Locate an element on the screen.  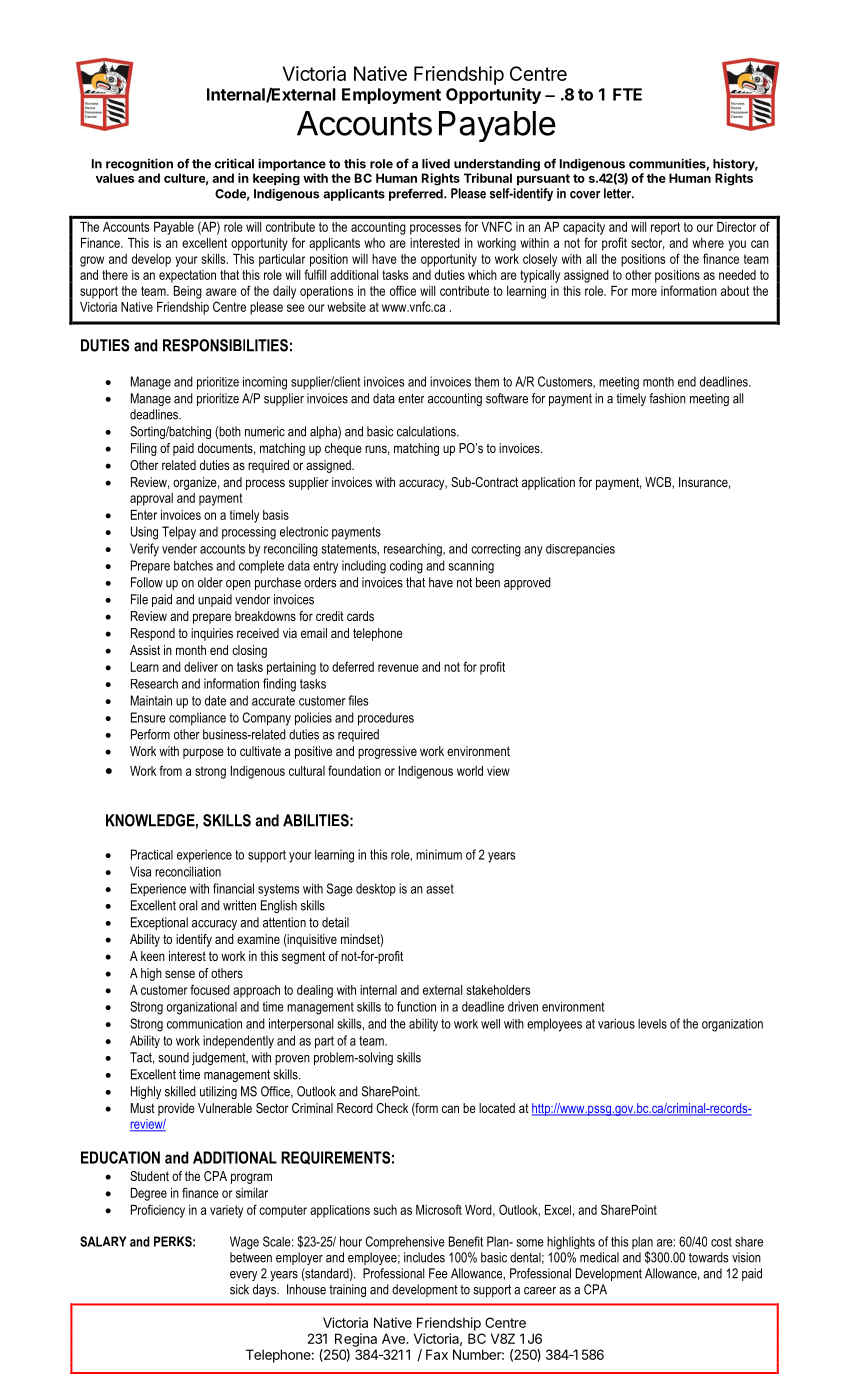
recognition is located at coordinates (139, 166).
